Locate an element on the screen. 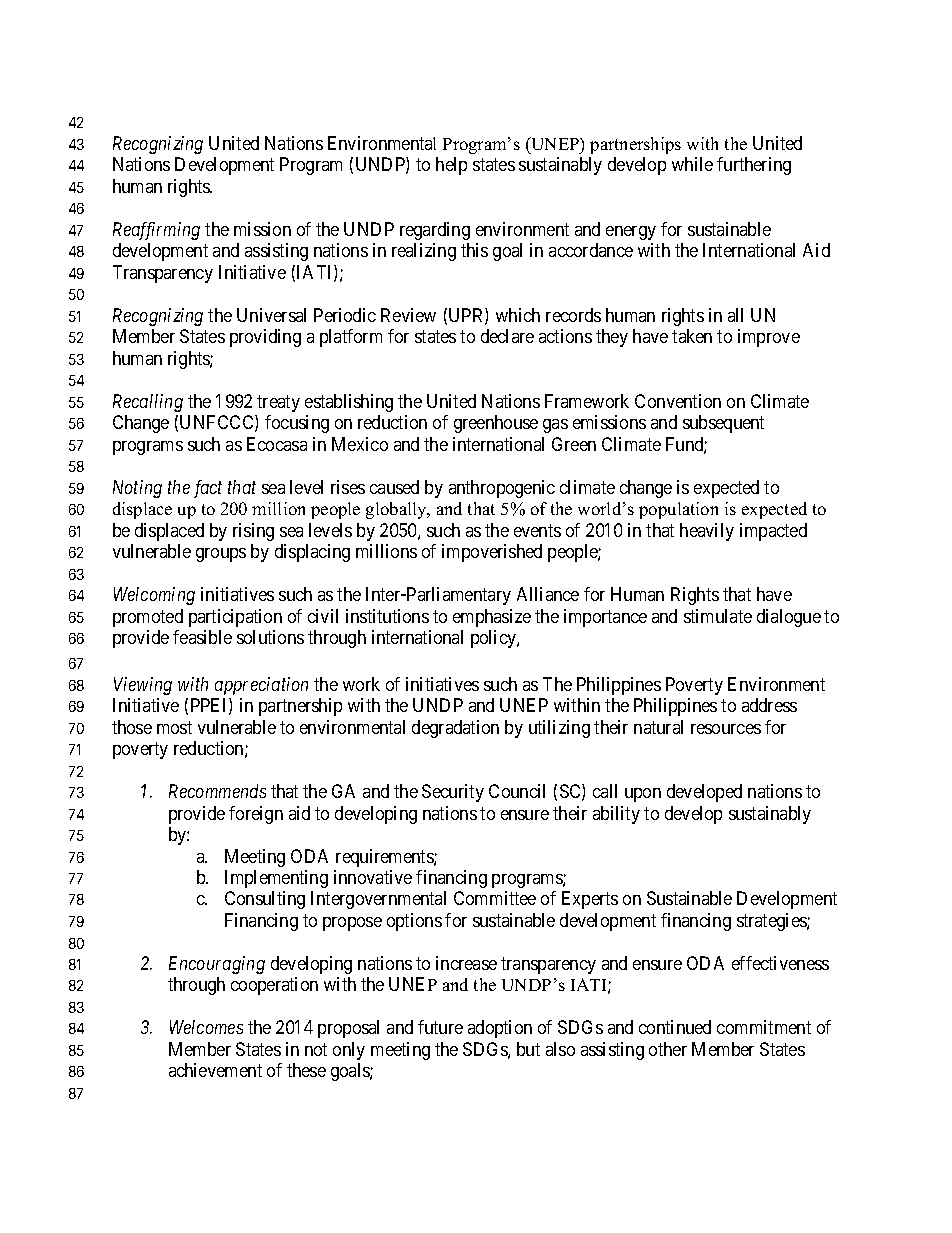  Reaffirming is located at coordinates (156, 231).
